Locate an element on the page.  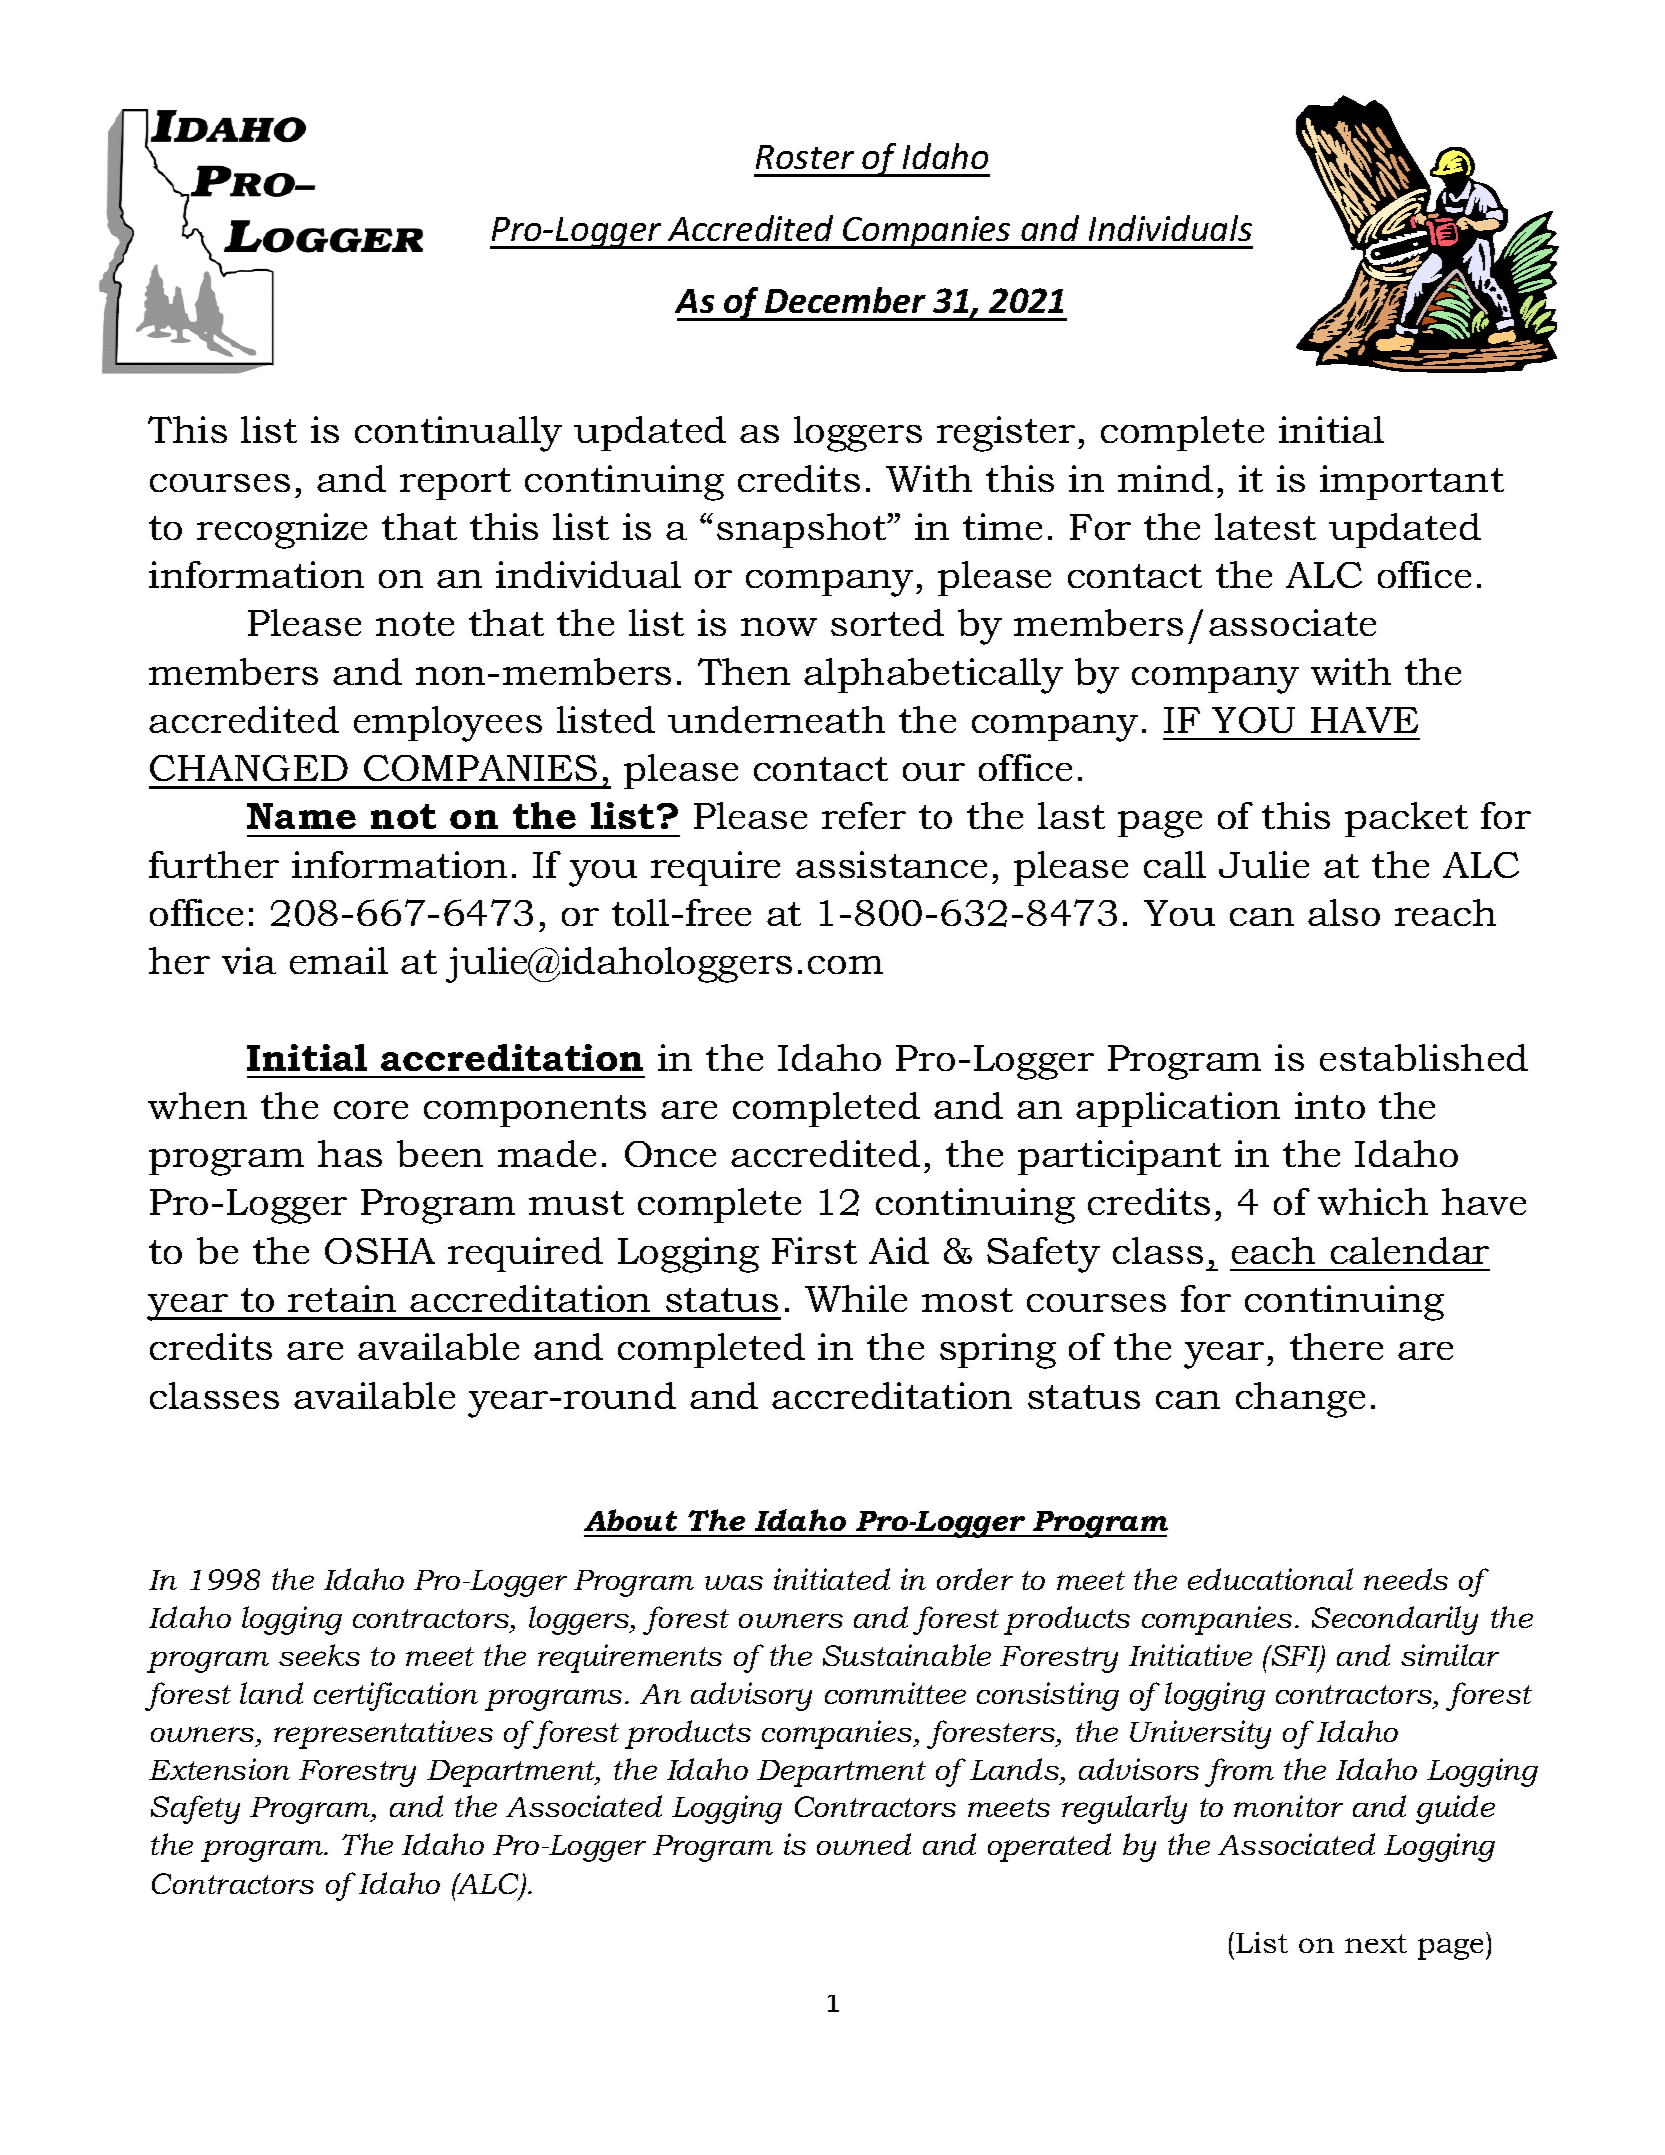
Once is located at coordinates (670, 1154).
